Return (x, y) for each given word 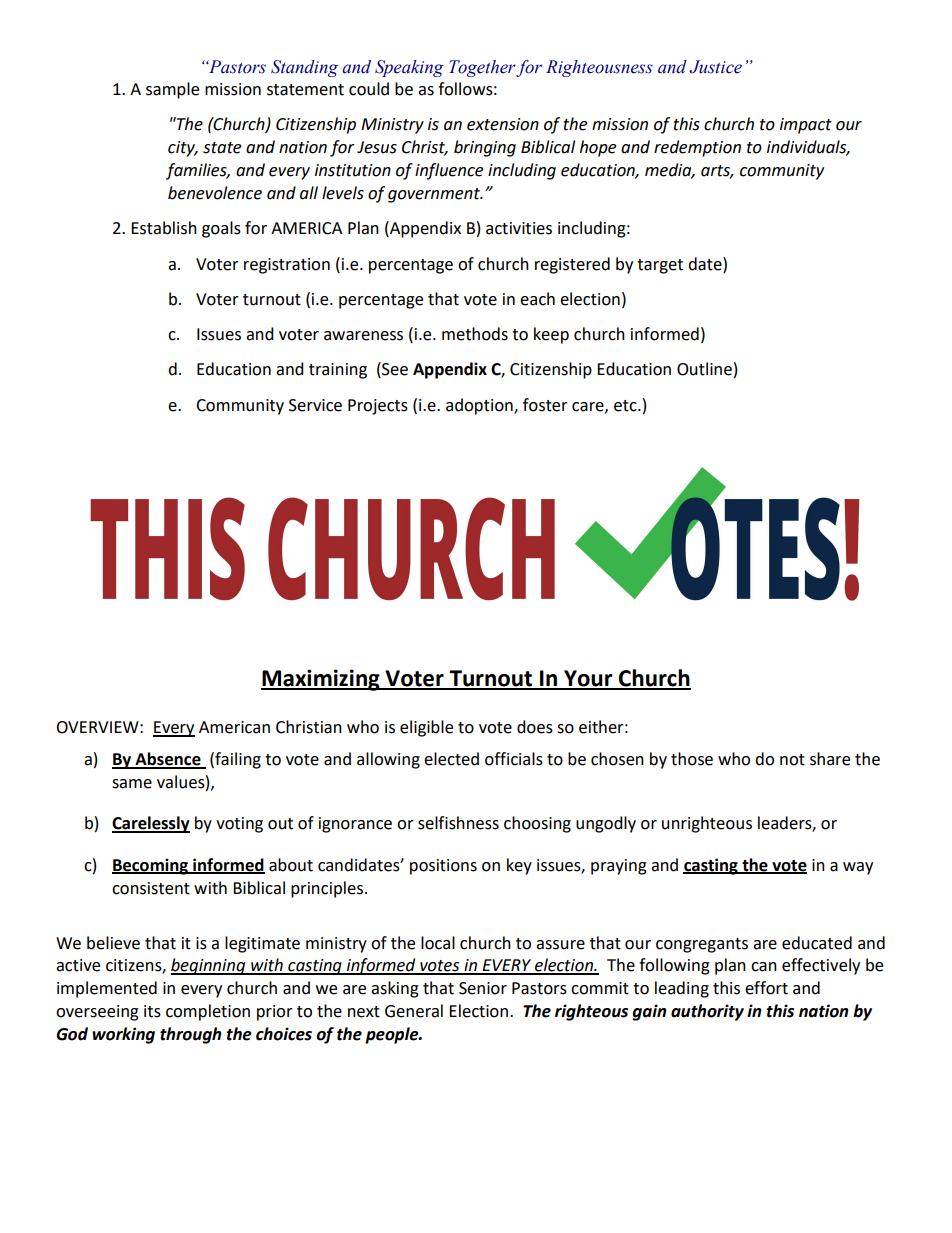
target (660, 266)
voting (239, 825)
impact (806, 126)
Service (315, 405)
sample (172, 90)
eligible (426, 728)
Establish (164, 228)
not (792, 760)
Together (483, 68)
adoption (480, 406)
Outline (704, 369)
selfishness (458, 823)
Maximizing (321, 680)
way (858, 868)
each (537, 299)
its (152, 1011)
